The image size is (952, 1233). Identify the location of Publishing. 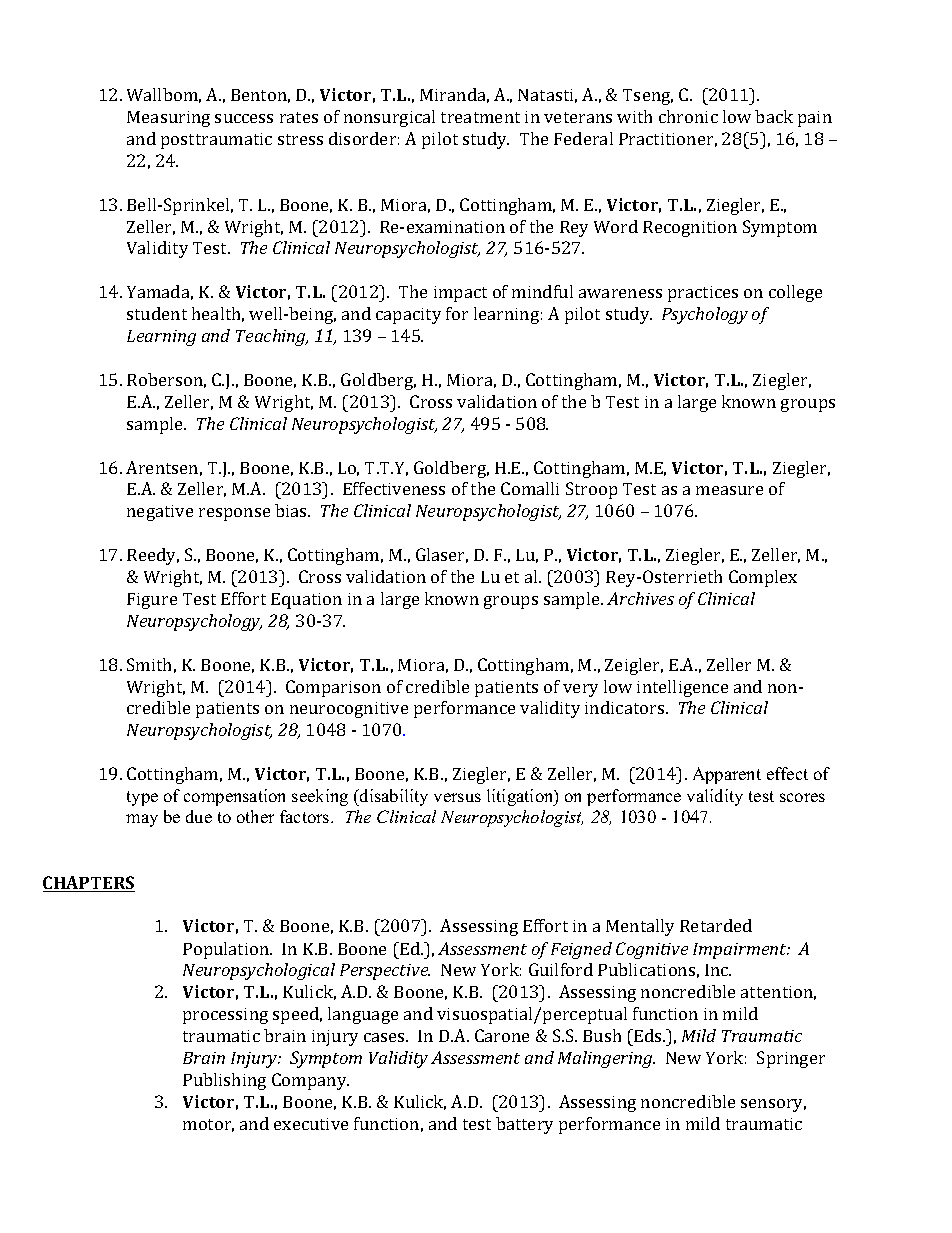
(224, 1081).
